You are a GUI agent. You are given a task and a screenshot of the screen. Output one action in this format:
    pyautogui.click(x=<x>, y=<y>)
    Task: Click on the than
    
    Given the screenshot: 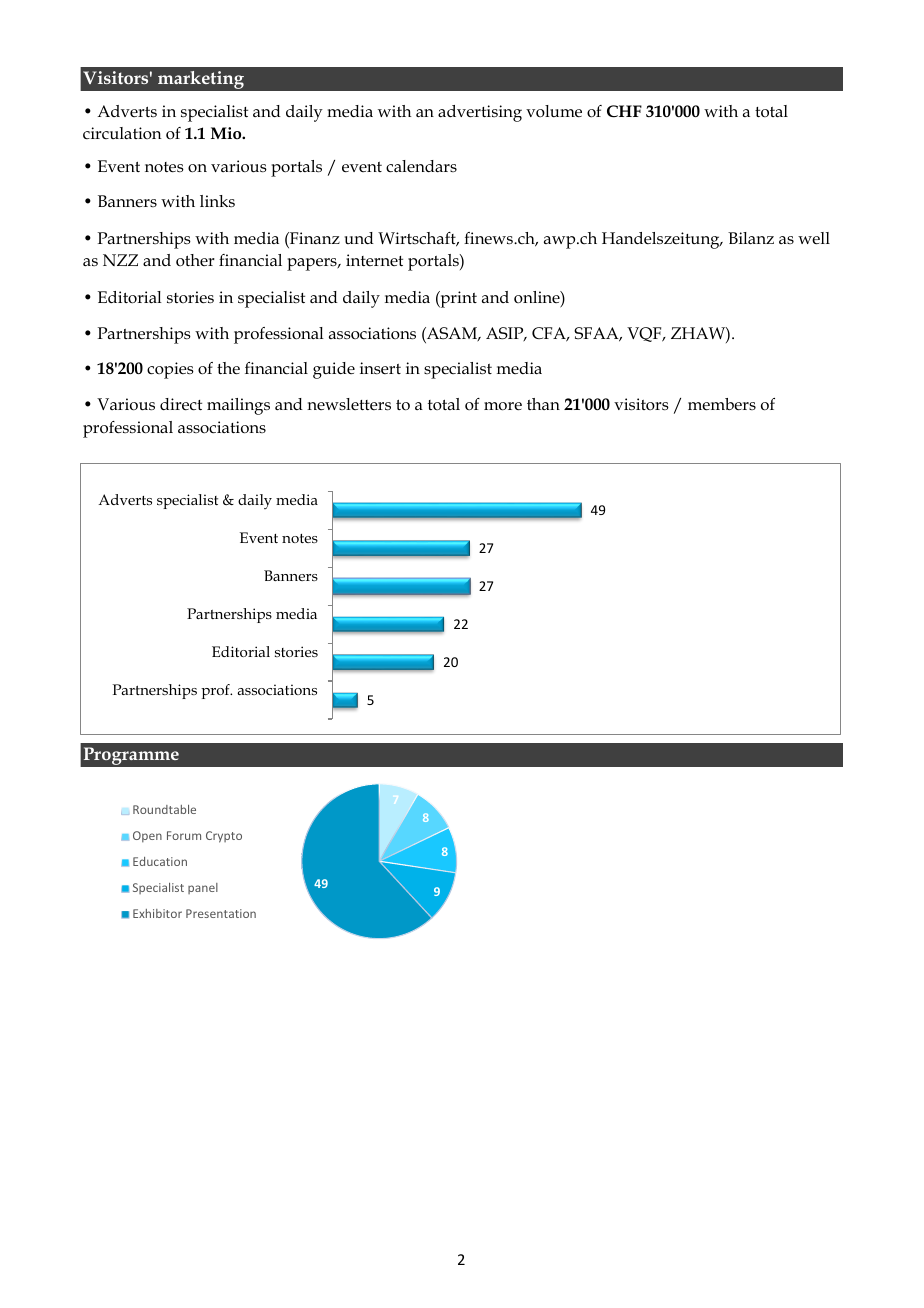 What is the action you would take?
    pyautogui.click(x=543, y=404)
